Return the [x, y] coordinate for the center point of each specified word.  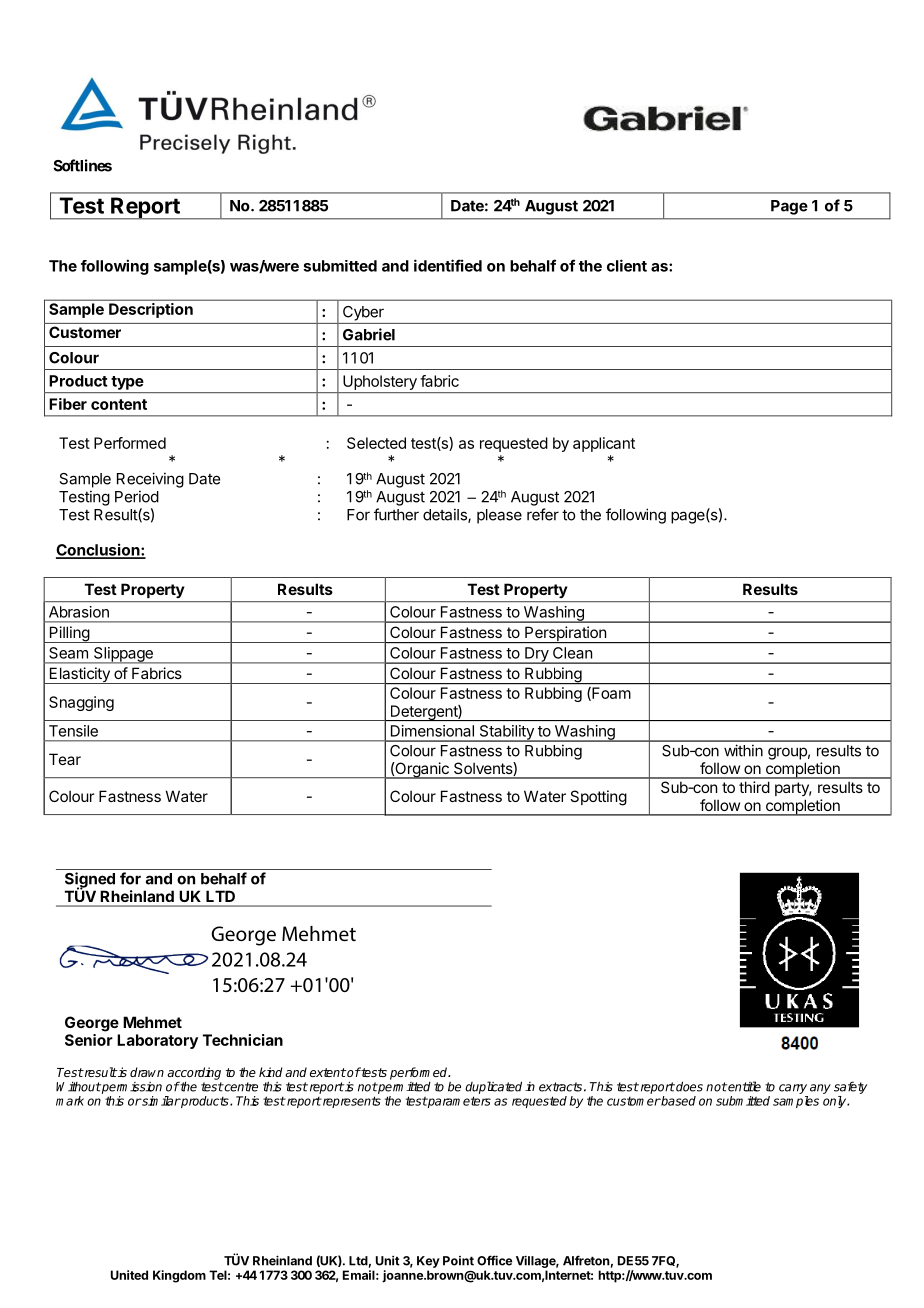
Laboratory [157, 1041]
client [627, 265]
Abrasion [79, 612]
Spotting [598, 798]
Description [151, 310]
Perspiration [565, 634]
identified [448, 265]
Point [458, 1261]
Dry [536, 655]
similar [160, 1101]
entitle [743, 1086]
